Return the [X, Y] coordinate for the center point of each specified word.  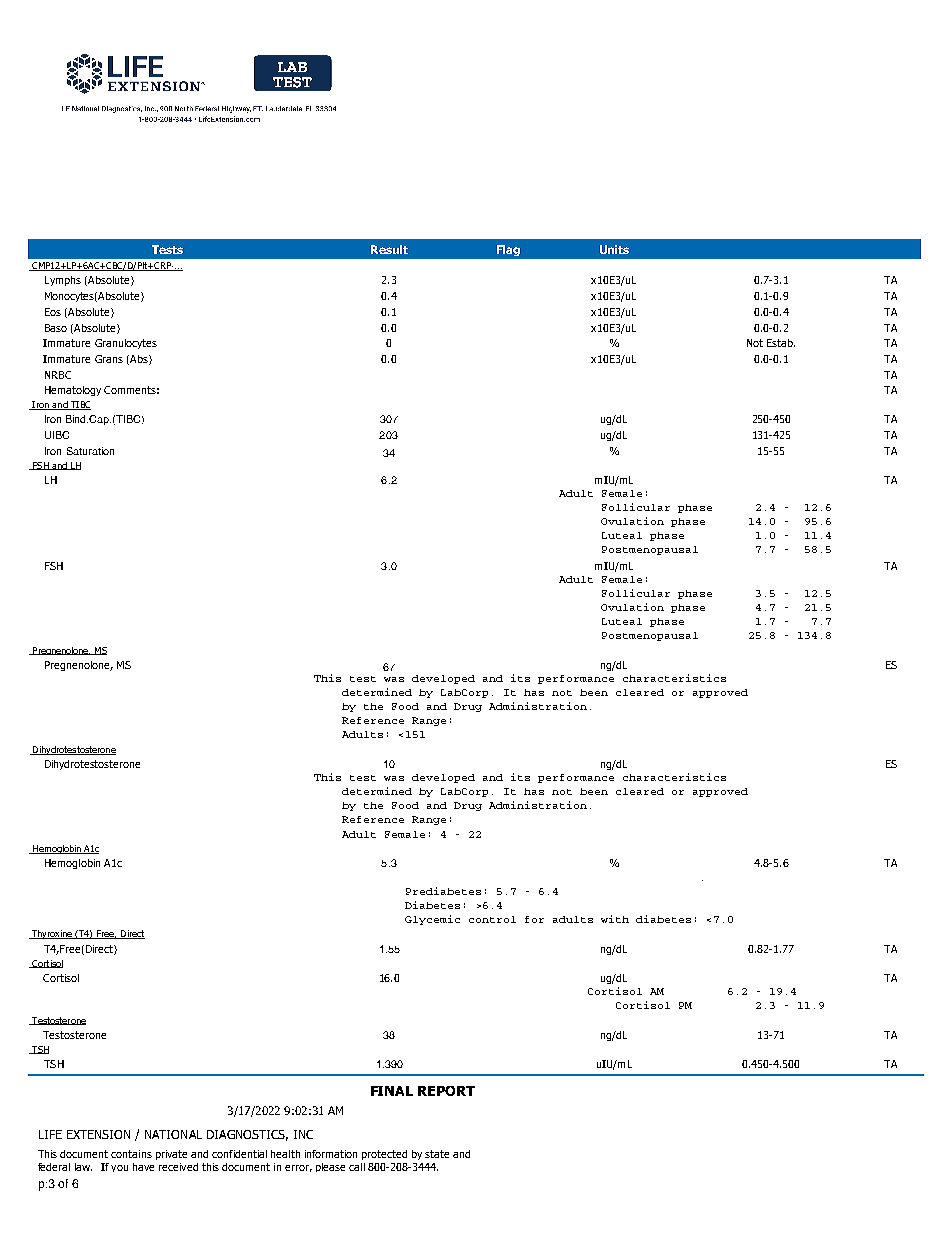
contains [131, 1154]
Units [614, 249]
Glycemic [432, 920]
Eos [53, 312]
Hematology [73, 391]
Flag [508, 250]
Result [389, 249]
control [492, 919]
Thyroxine [52, 934]
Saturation [90, 451]
